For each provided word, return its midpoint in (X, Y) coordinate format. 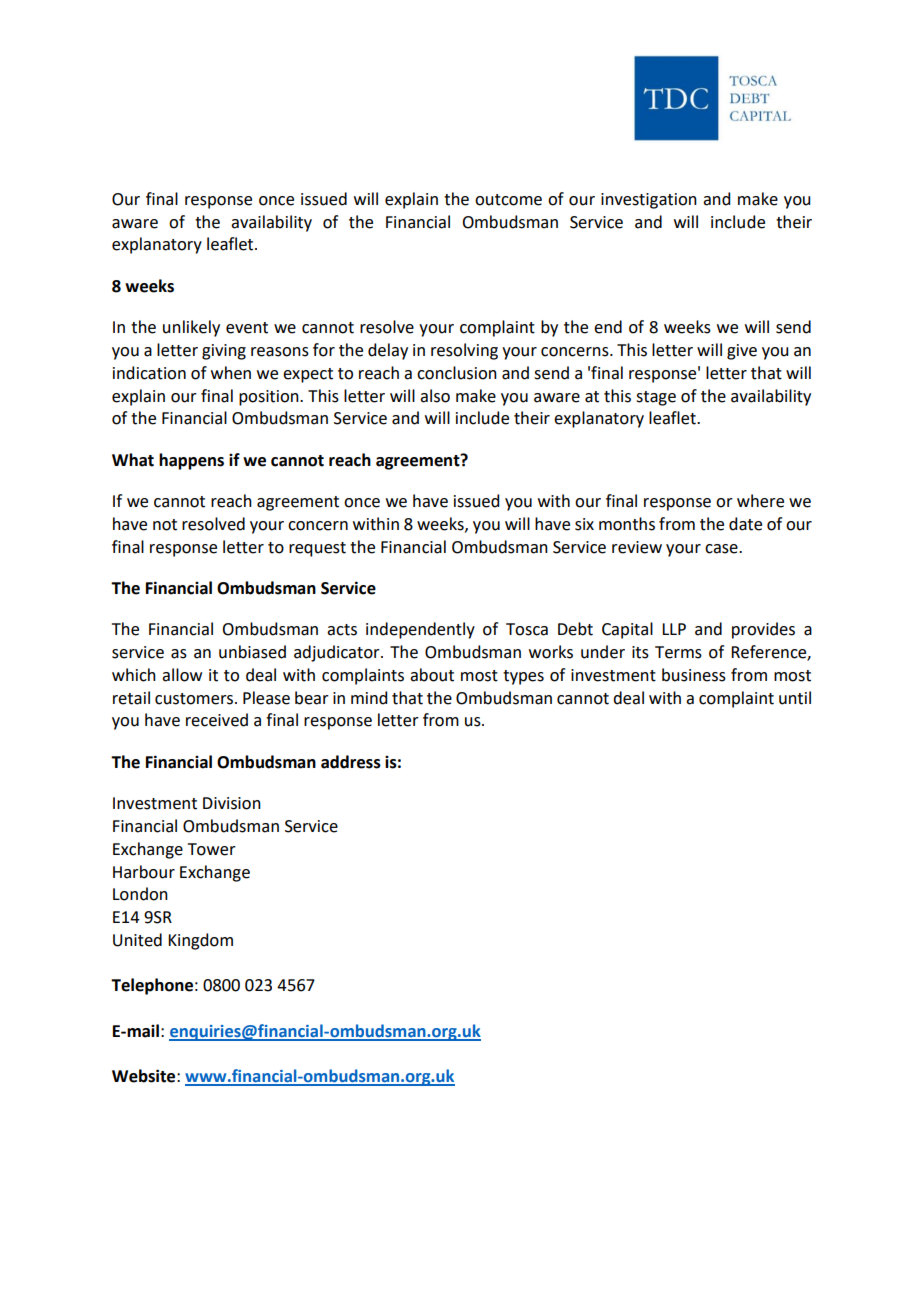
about (432, 675)
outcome (508, 200)
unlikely (191, 328)
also (435, 396)
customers (195, 699)
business (694, 675)
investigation (649, 201)
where (760, 501)
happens (191, 461)
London (140, 894)
